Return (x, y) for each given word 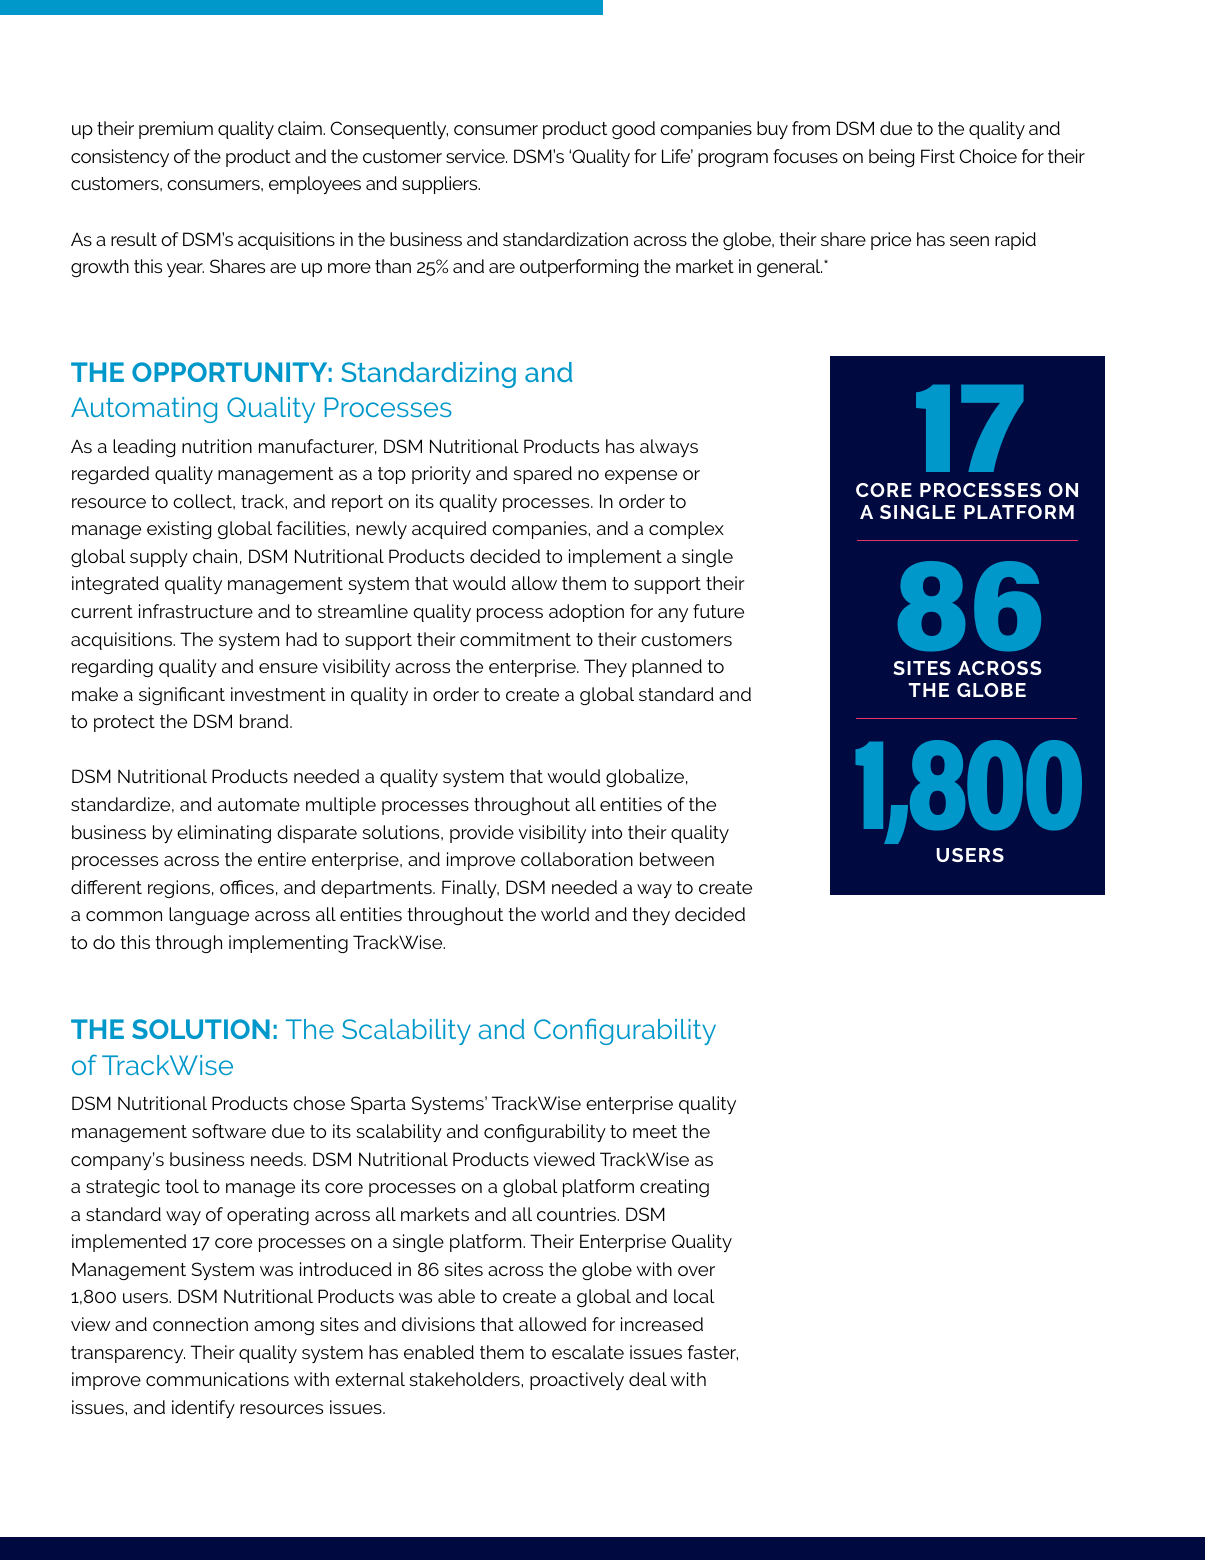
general (789, 268)
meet (655, 1131)
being (891, 158)
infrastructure (196, 611)
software (229, 1131)
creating (674, 1188)
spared (542, 475)
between (677, 859)
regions (179, 889)
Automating (144, 410)
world (565, 914)
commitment (515, 639)
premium (176, 130)
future (718, 611)
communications (217, 1379)
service (476, 156)
